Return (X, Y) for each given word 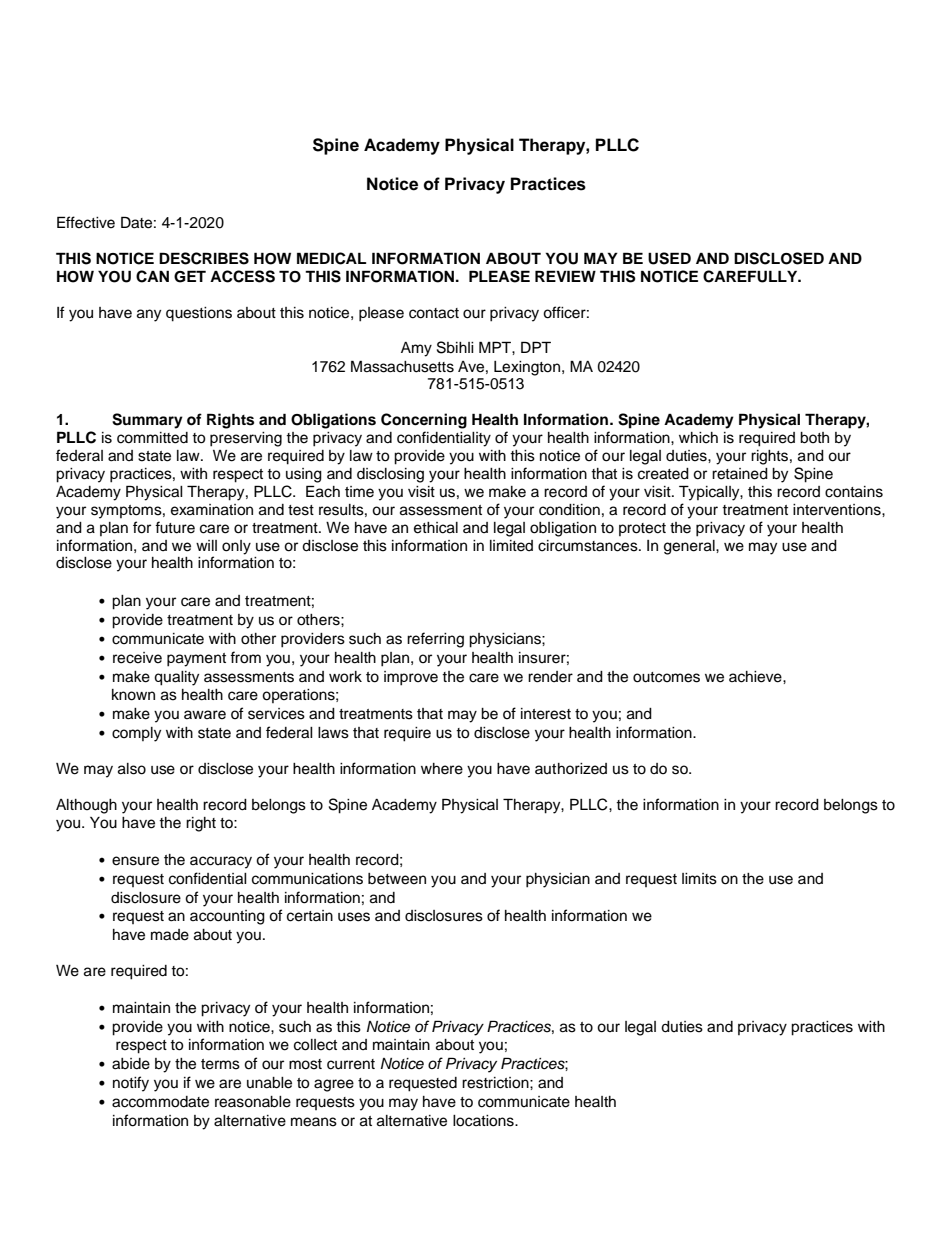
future (175, 527)
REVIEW (565, 276)
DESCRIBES (204, 258)
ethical (436, 528)
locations (484, 1121)
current (351, 1064)
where (442, 769)
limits (699, 879)
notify (131, 1084)
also (132, 769)
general (690, 547)
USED (669, 258)
